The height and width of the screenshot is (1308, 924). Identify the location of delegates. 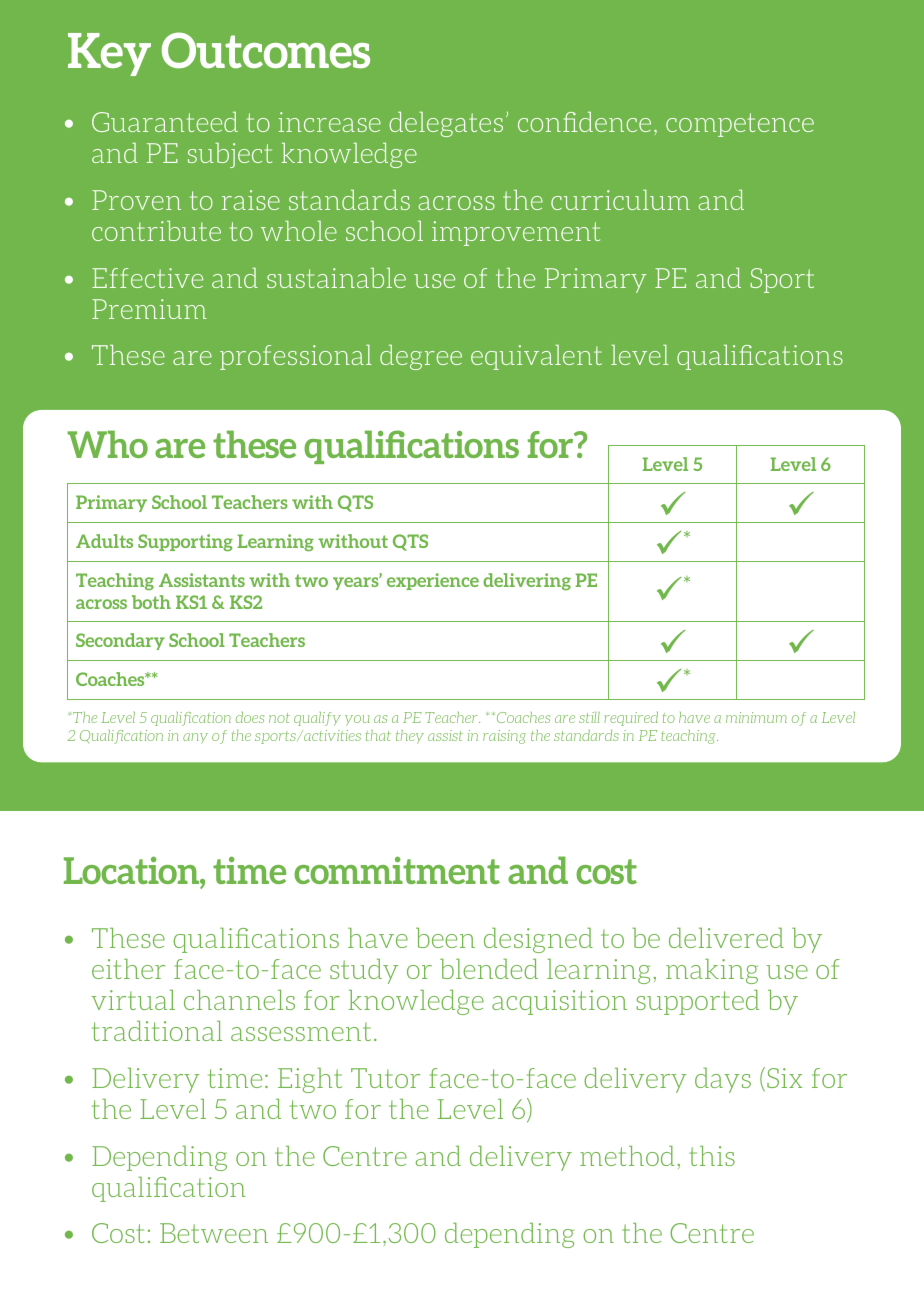
(446, 124).
